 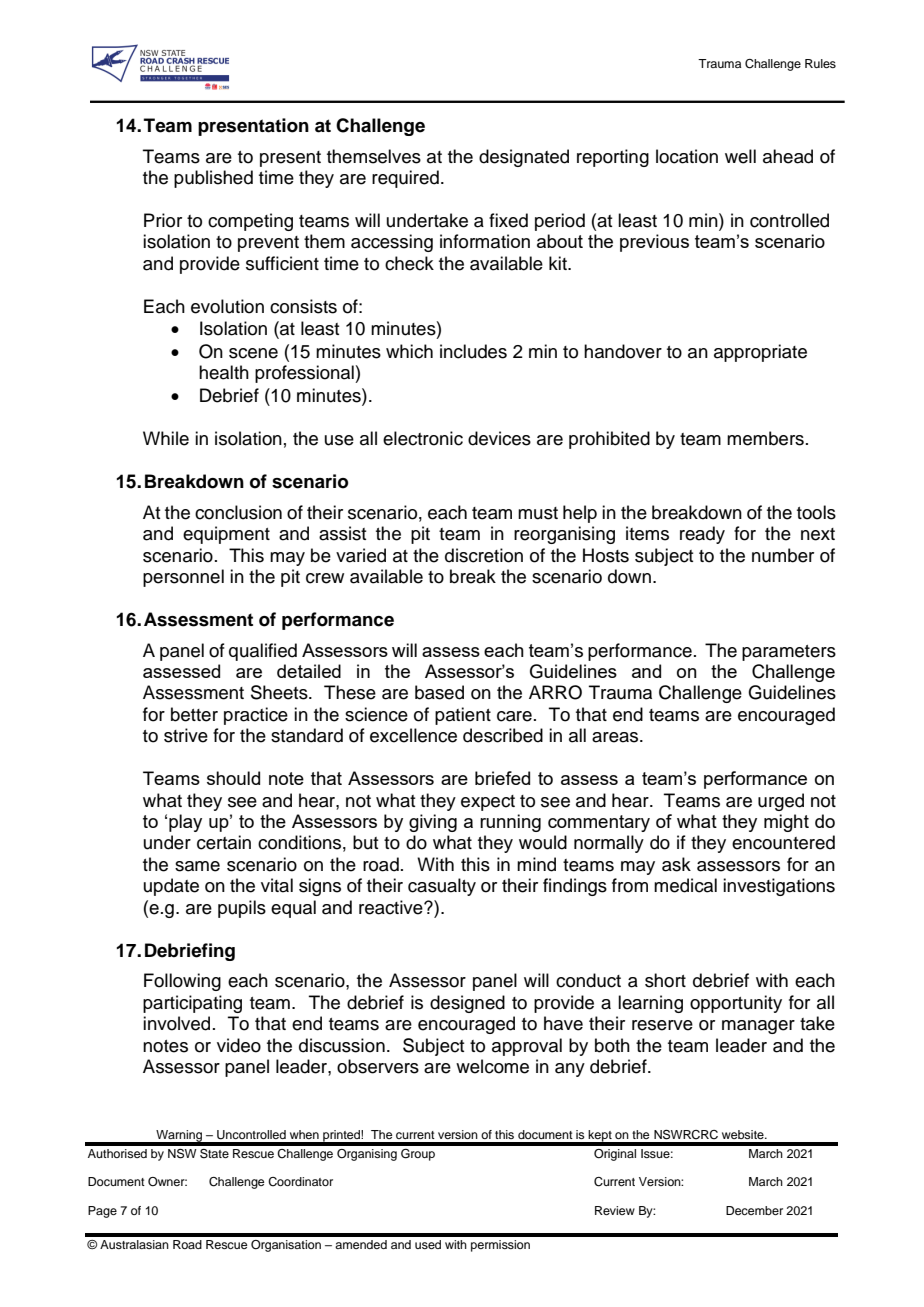 I want to click on play, so click(x=185, y=823).
